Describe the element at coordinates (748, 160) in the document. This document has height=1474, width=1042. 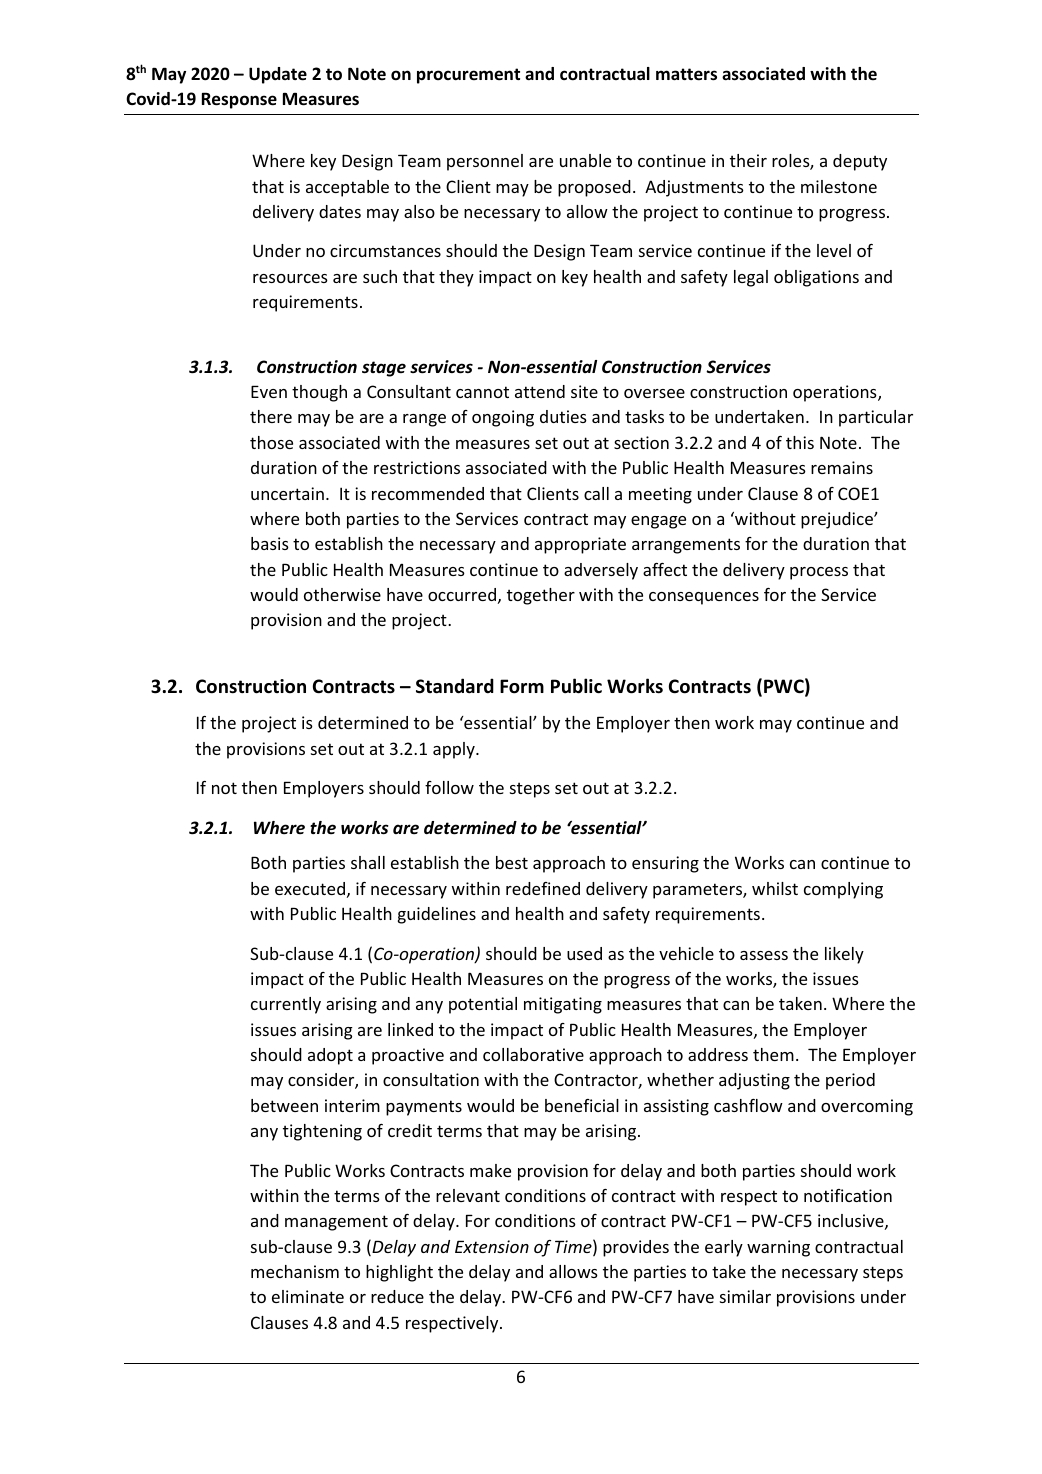
I see `their` at that location.
